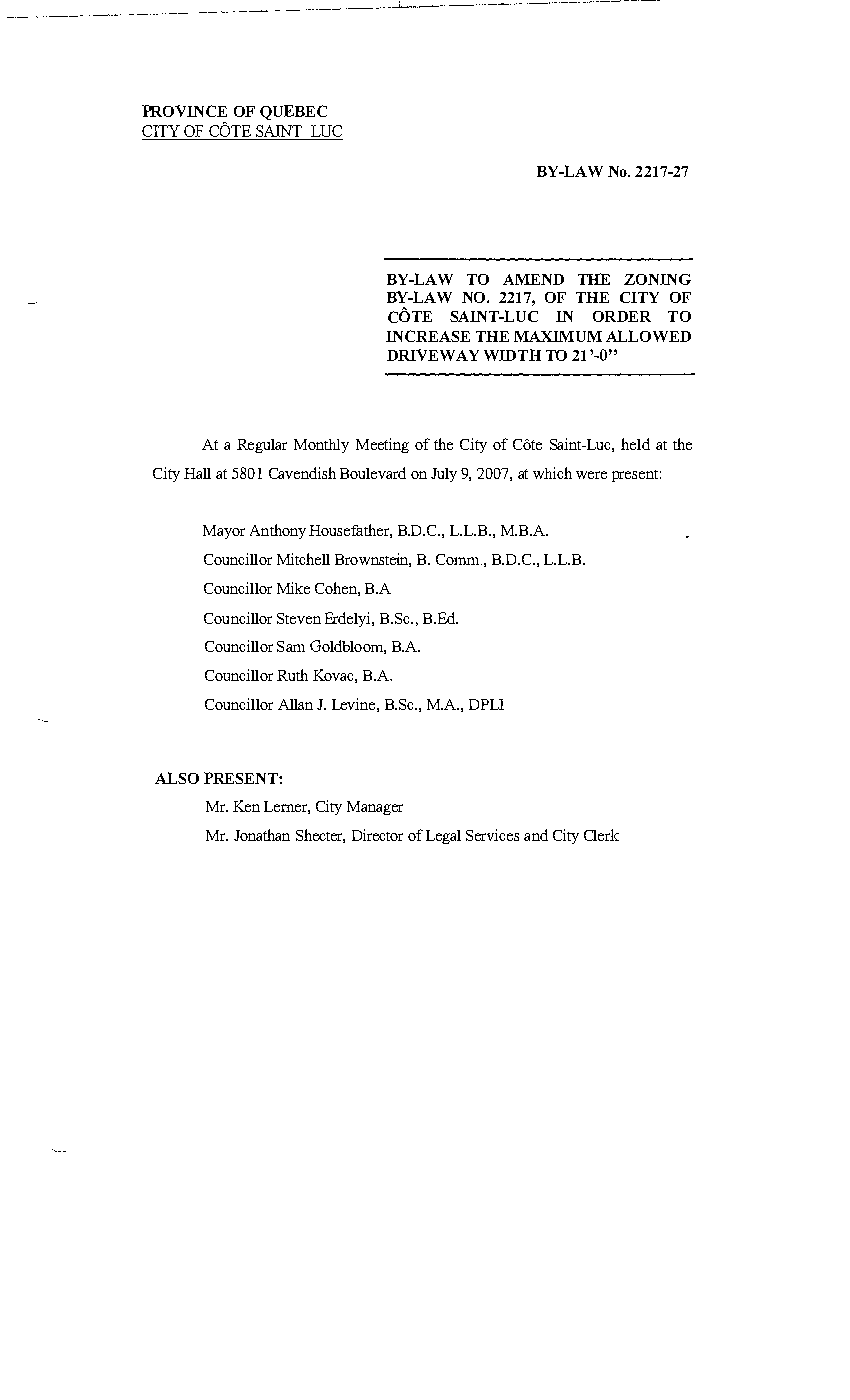  Describe the element at coordinates (558, 336) in the screenshot. I see `MAXIMUM` at that location.
